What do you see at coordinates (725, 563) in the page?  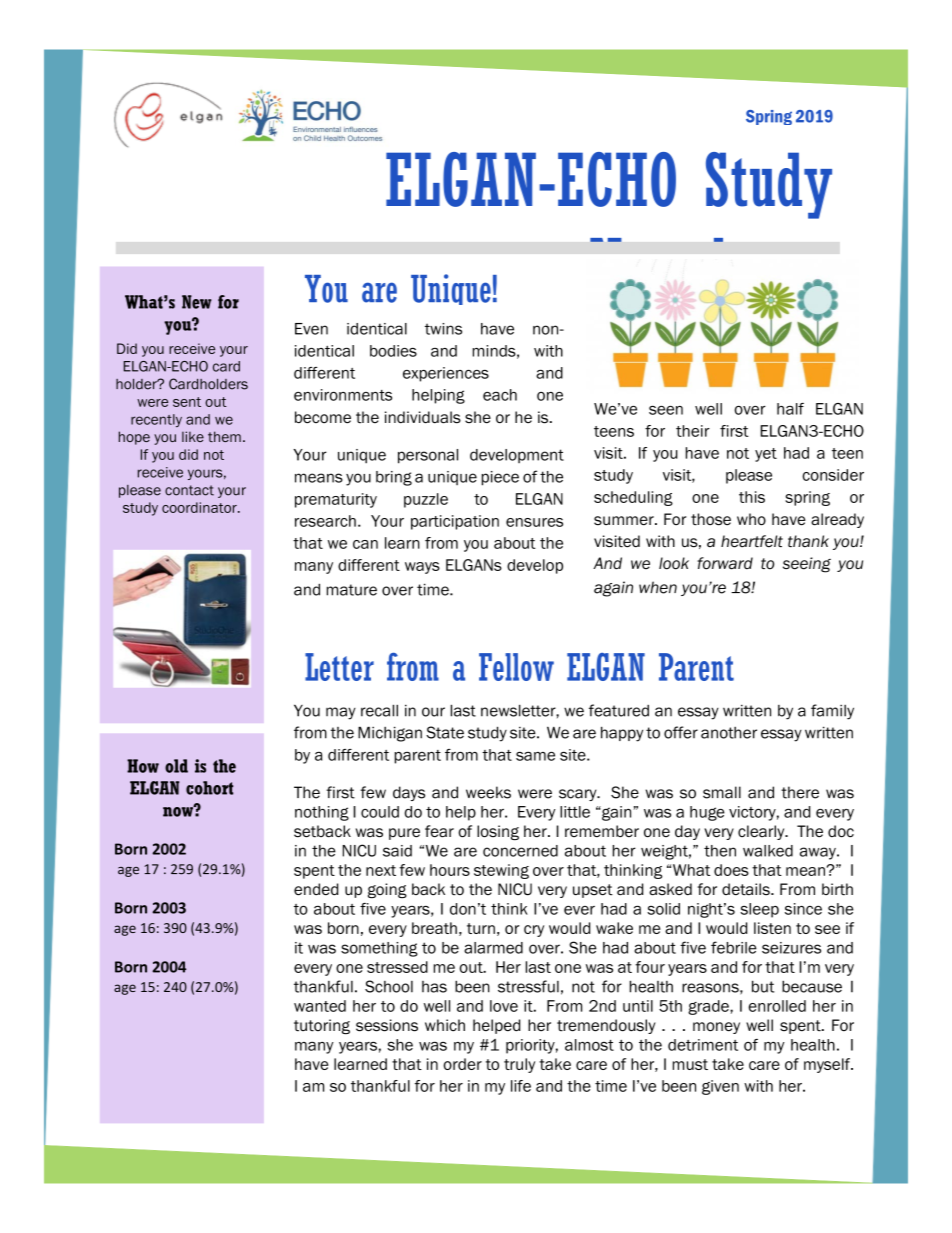 I see `forward` at bounding box center [725, 563].
